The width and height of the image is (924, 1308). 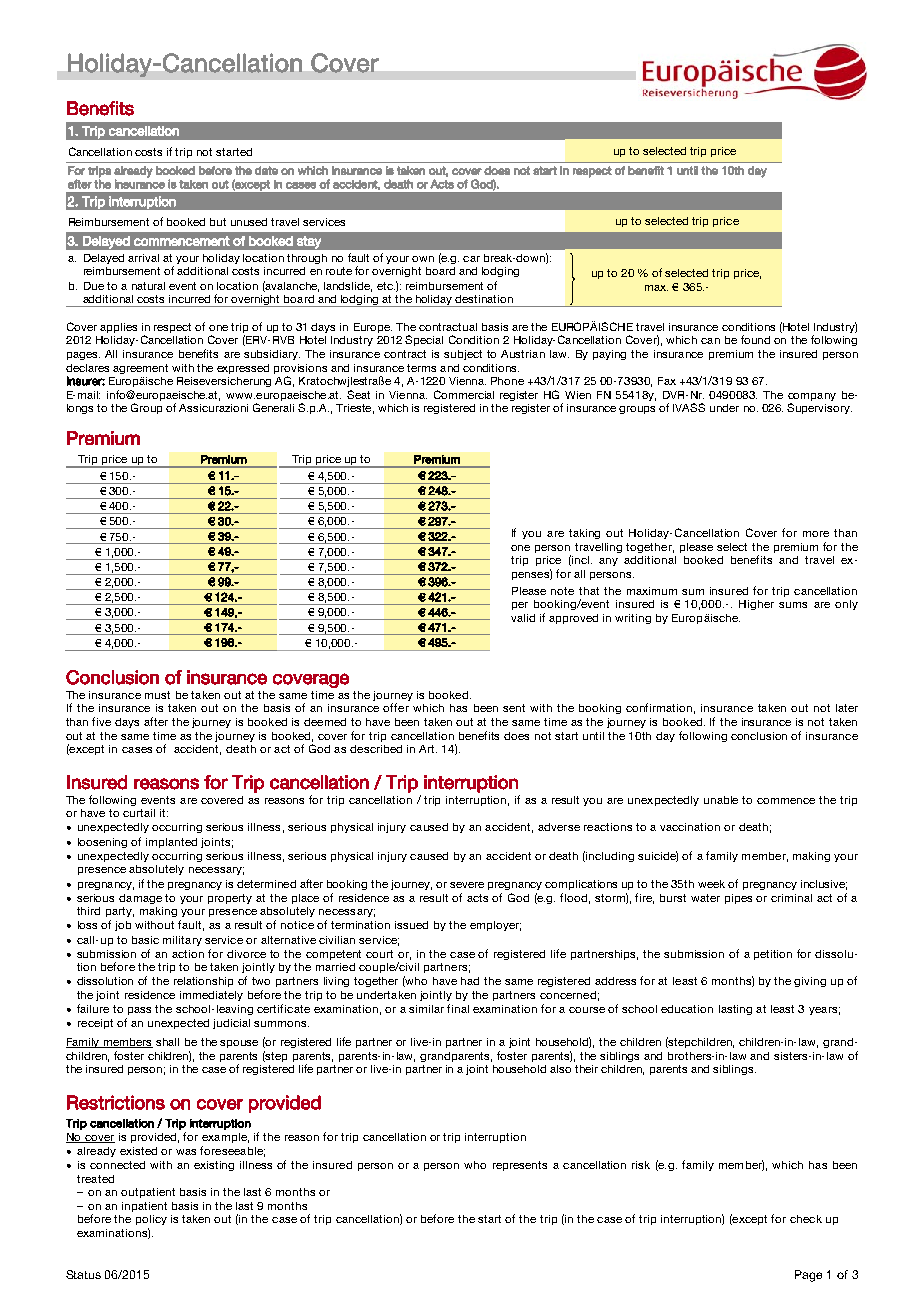 What do you see at coordinates (641, 1165) in the image?
I see `risk` at bounding box center [641, 1165].
